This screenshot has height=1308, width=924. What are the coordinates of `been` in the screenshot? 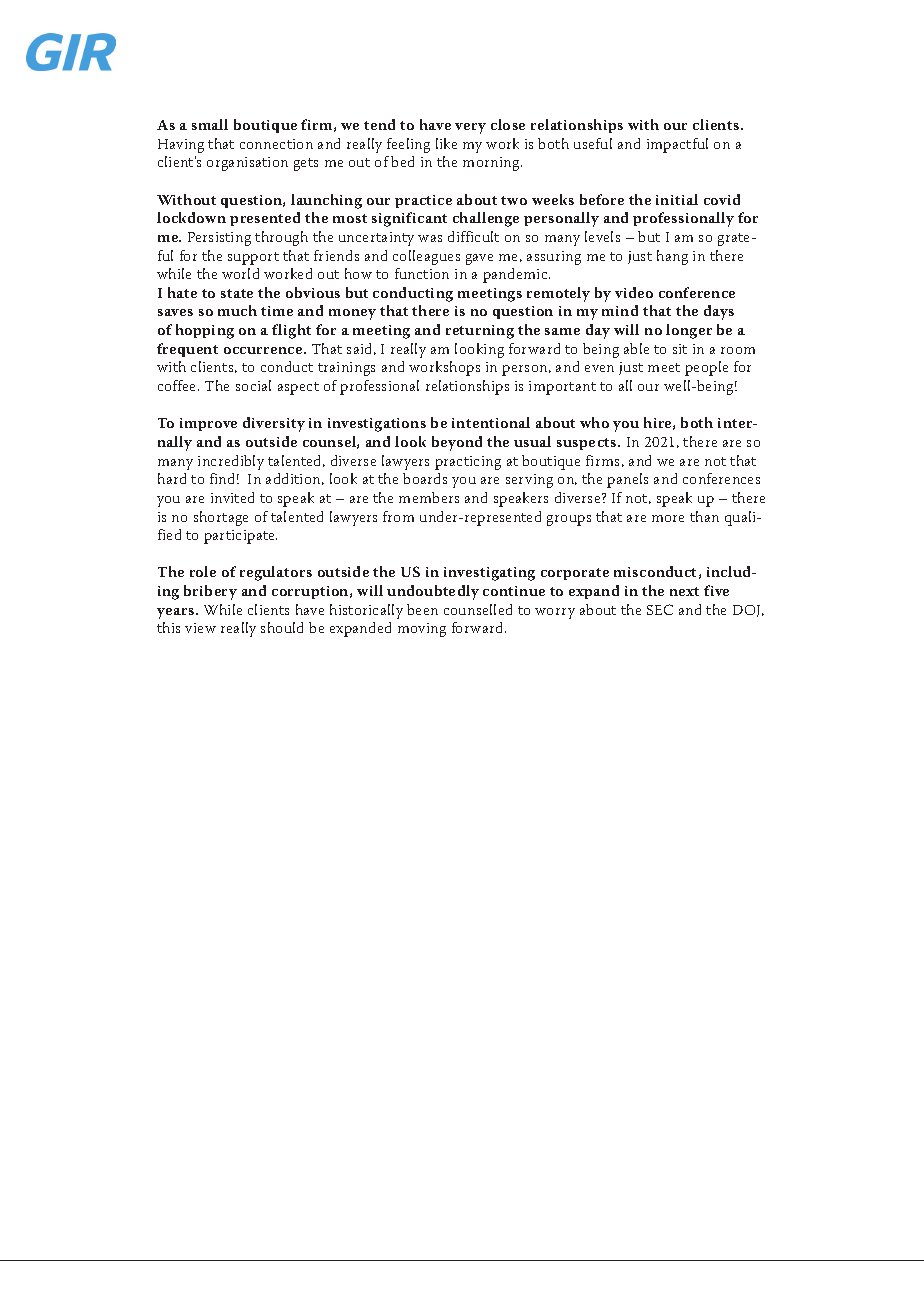 It's located at (422, 609).
